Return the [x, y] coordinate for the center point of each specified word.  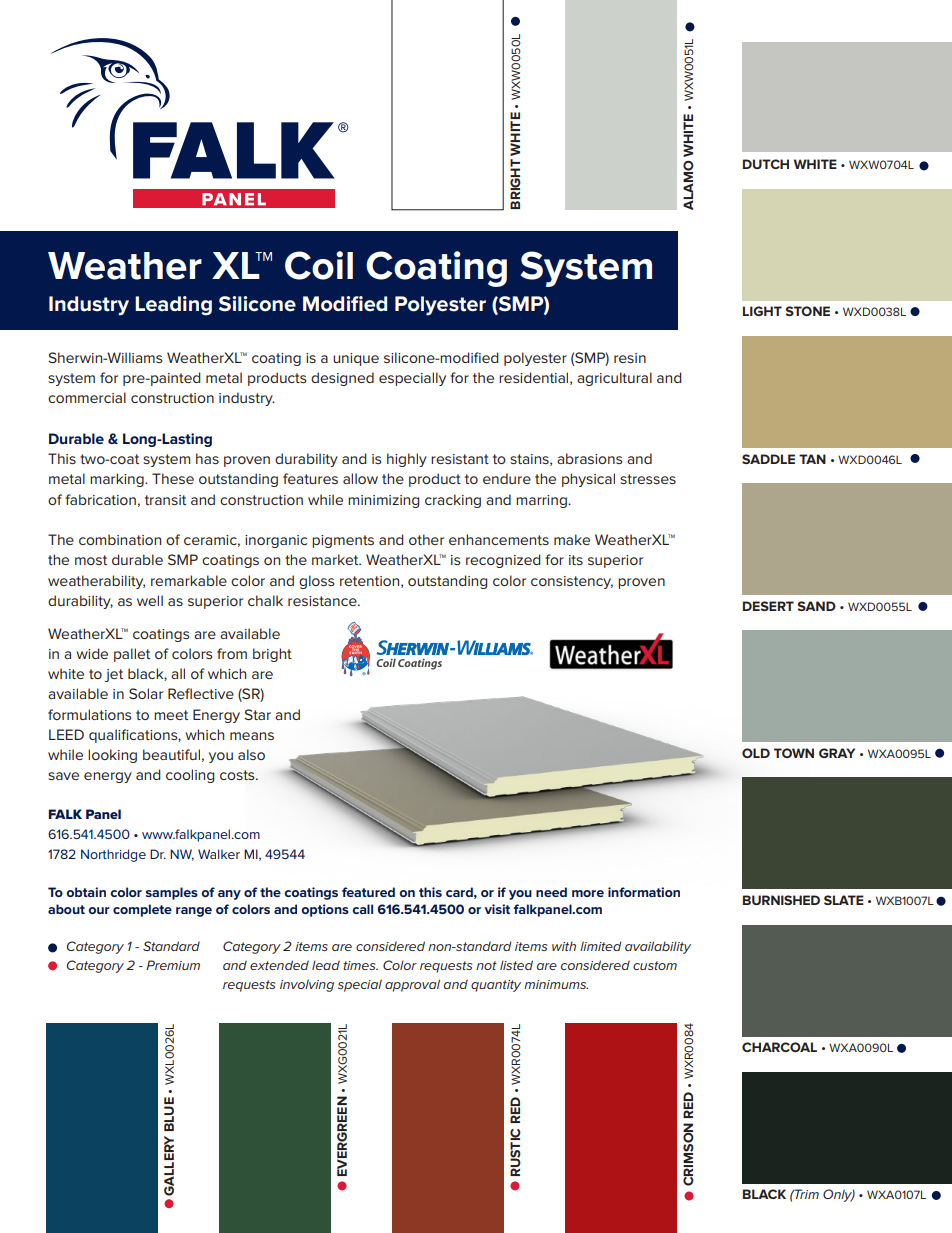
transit [165, 500]
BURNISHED [781, 900]
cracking [453, 501]
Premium [173, 965]
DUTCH [766, 164]
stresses [648, 479]
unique [356, 359]
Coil [319, 265]
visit [497, 909]
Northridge [113, 855]
